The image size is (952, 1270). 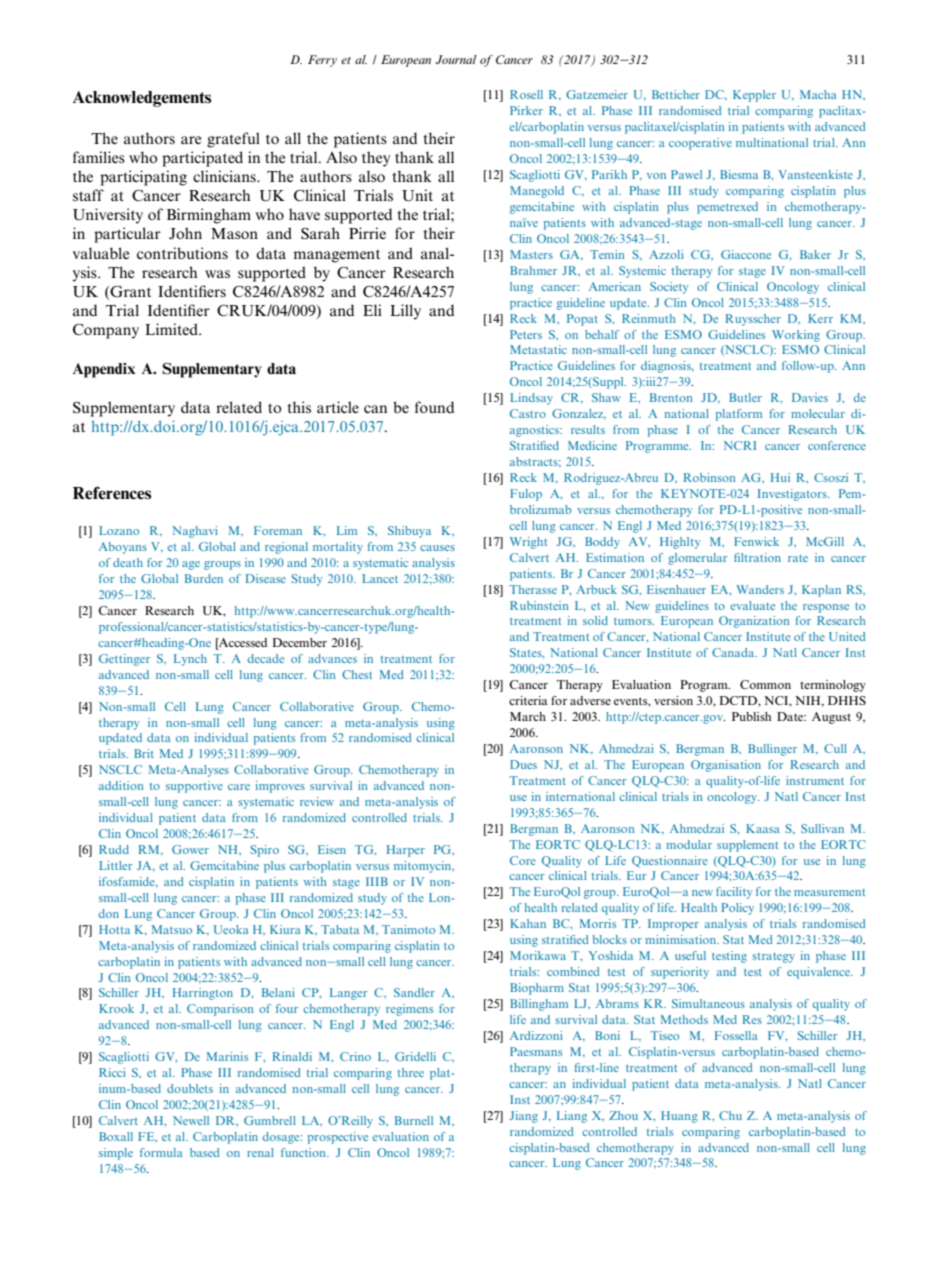 I want to click on Jiang, so click(x=523, y=1117).
